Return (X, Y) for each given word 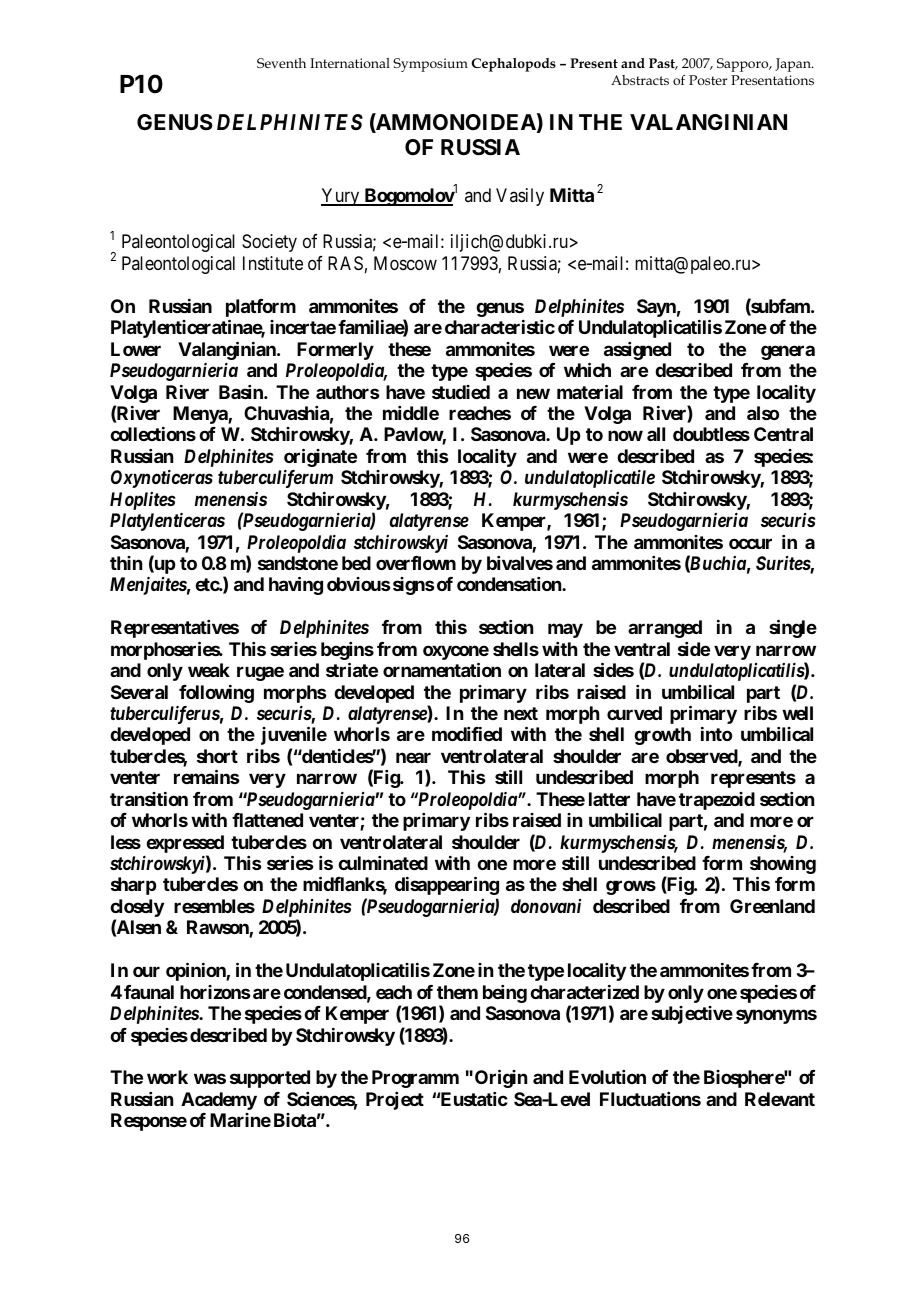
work (167, 1077)
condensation (510, 584)
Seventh (281, 63)
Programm (415, 1079)
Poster (708, 80)
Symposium (430, 65)
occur (750, 543)
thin (126, 563)
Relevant (780, 1099)
